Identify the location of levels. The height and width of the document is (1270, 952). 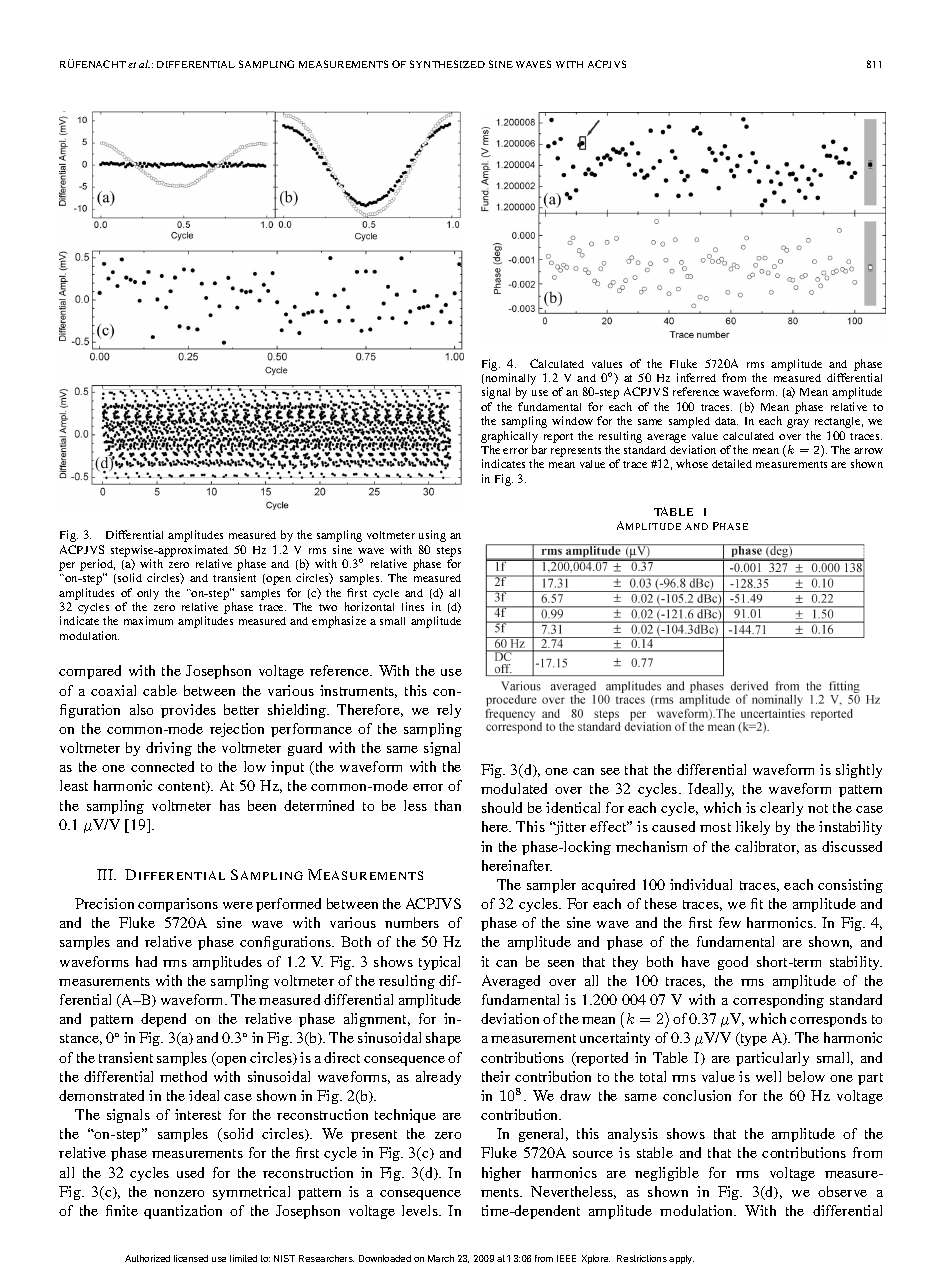
(421, 1210).
